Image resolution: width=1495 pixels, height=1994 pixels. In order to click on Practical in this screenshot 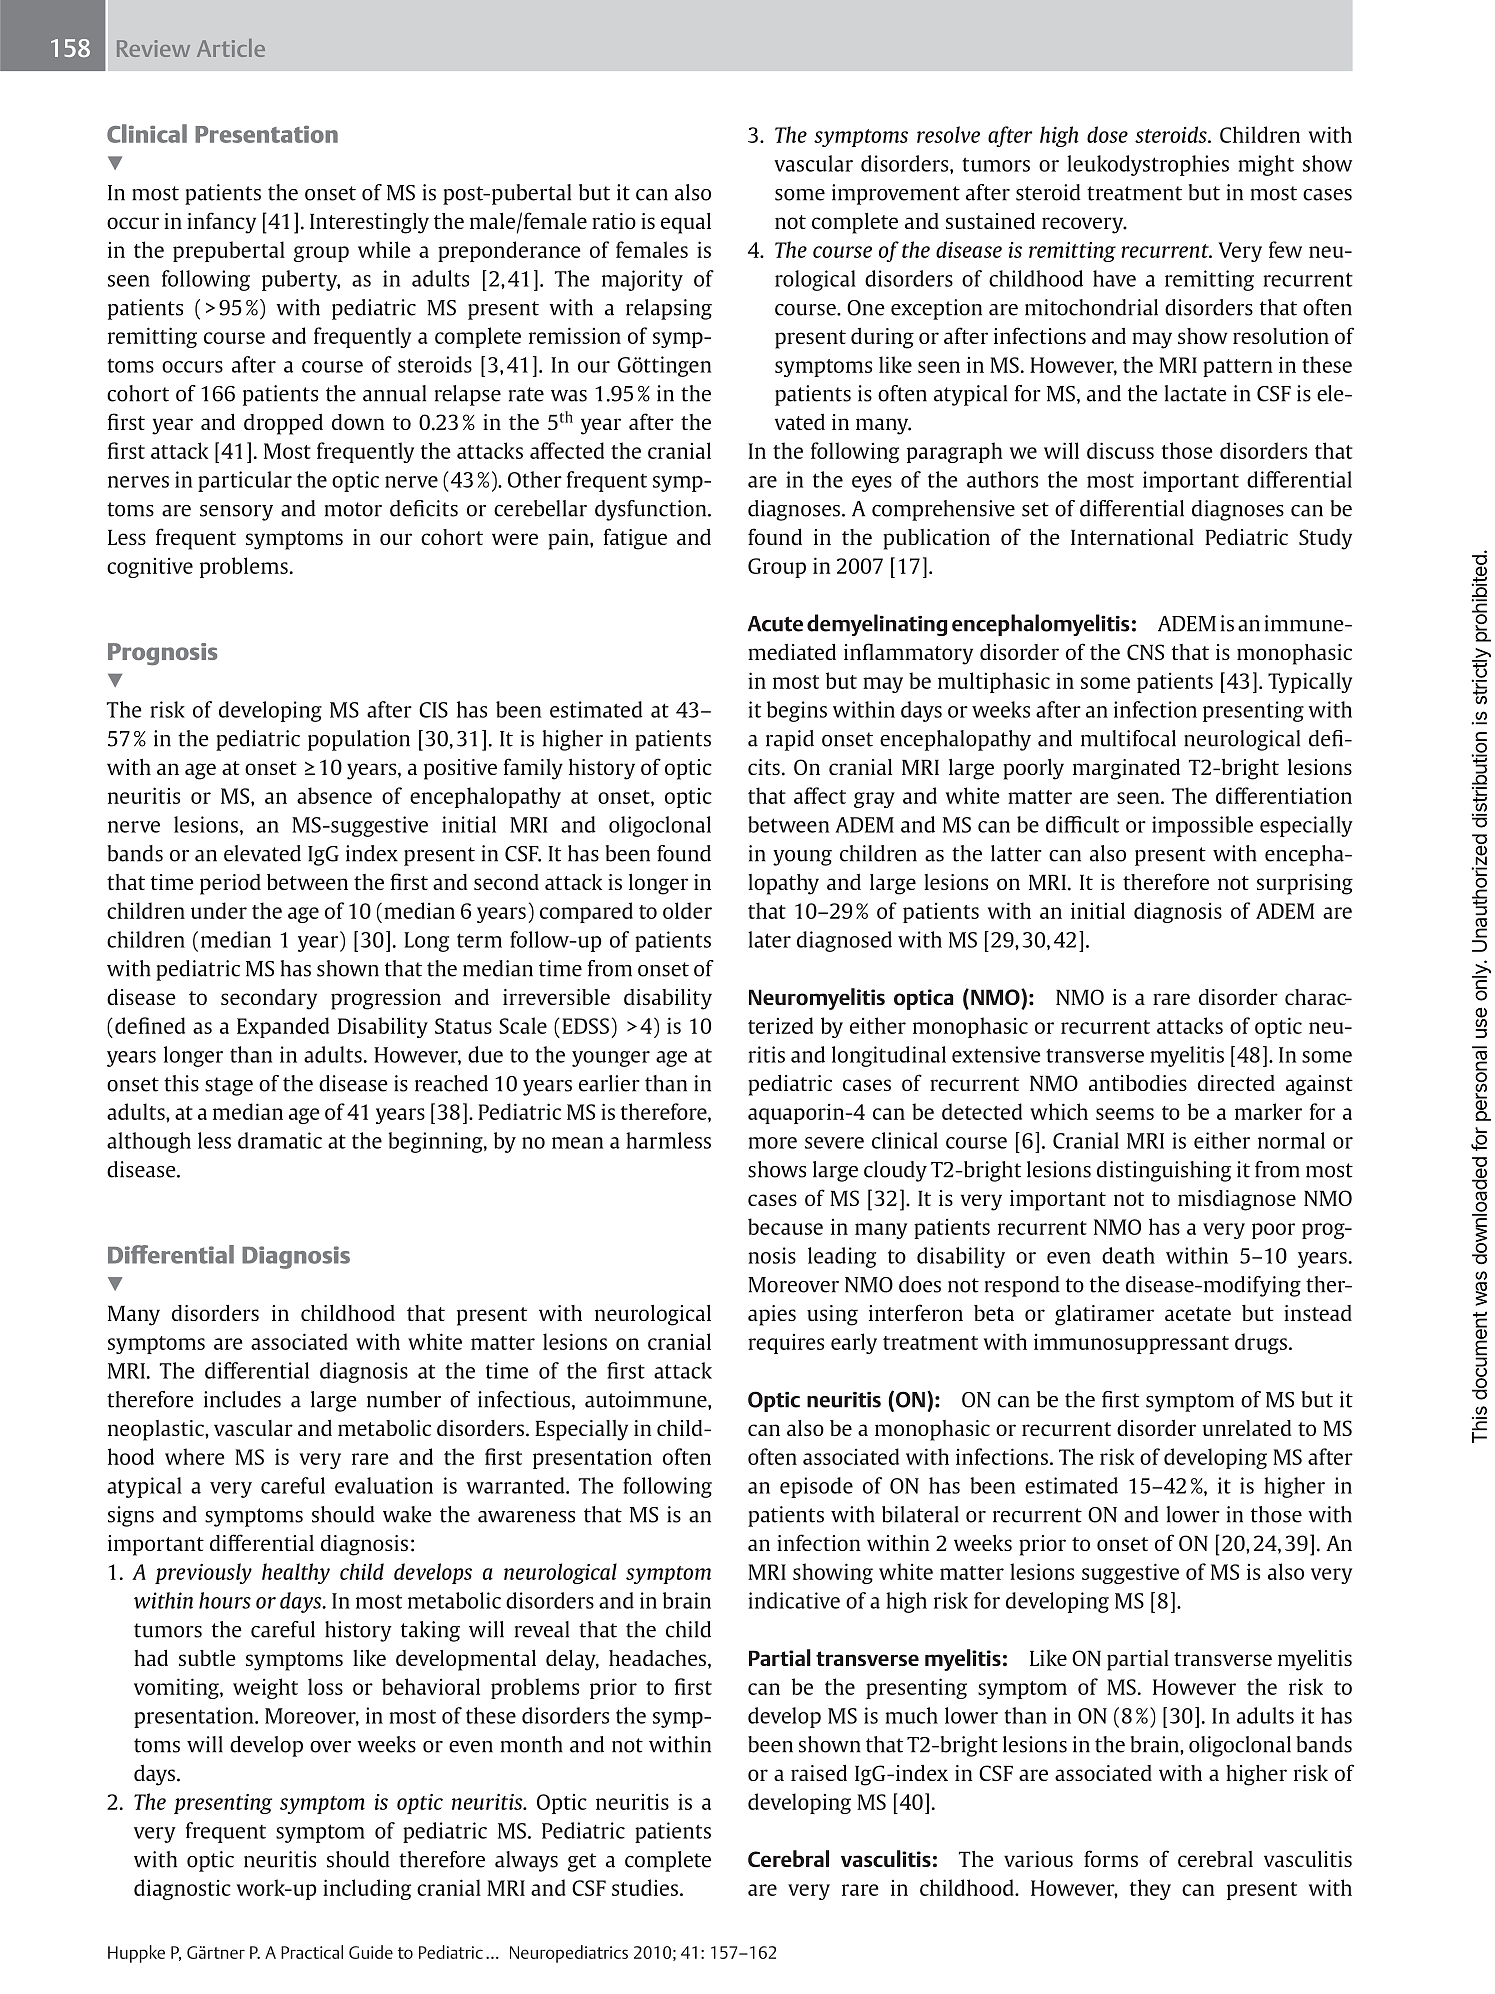, I will do `click(312, 1952)`.
